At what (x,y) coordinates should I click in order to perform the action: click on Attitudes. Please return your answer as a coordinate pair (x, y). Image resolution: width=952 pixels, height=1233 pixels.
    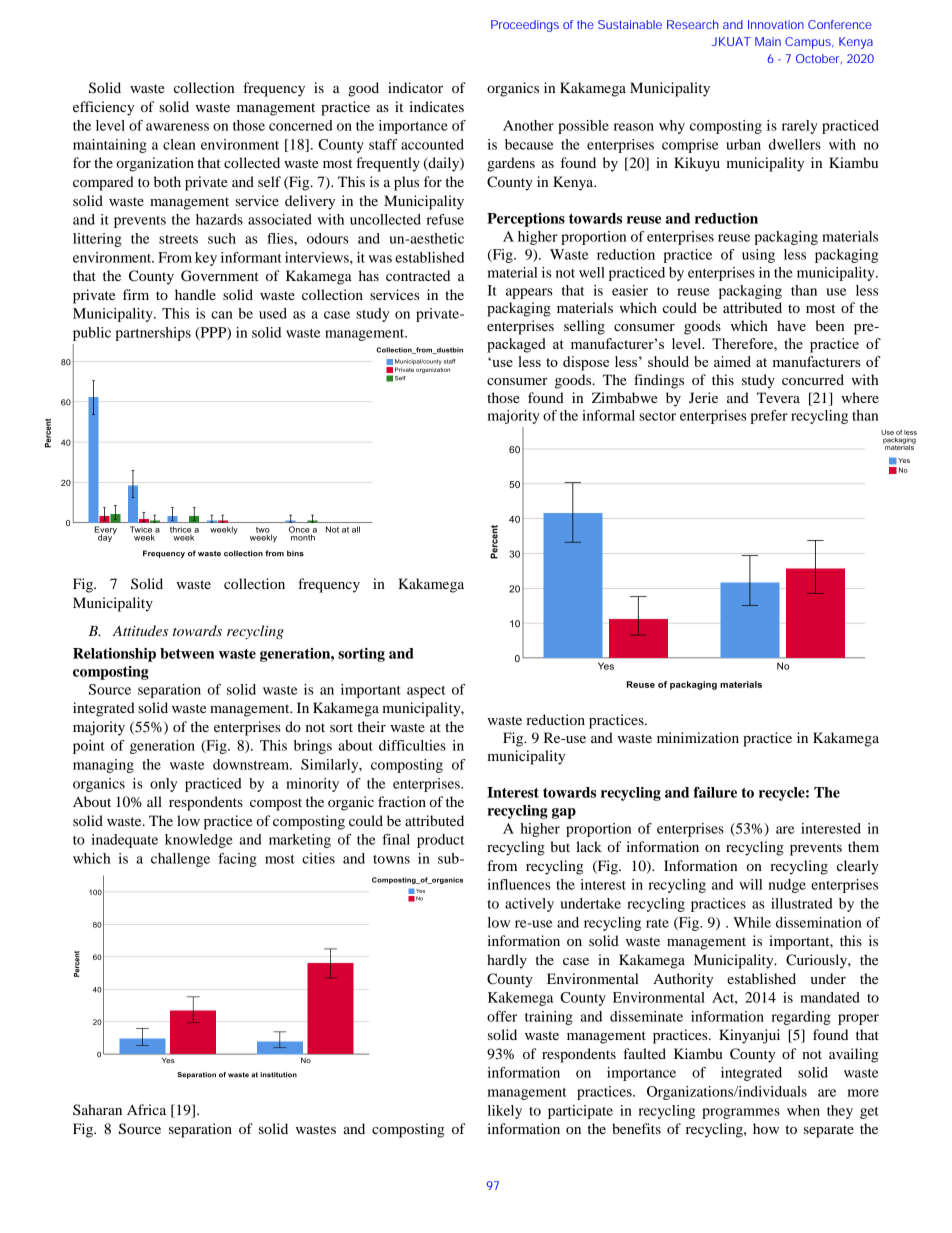
    Looking at the image, I should click on (140, 630).
